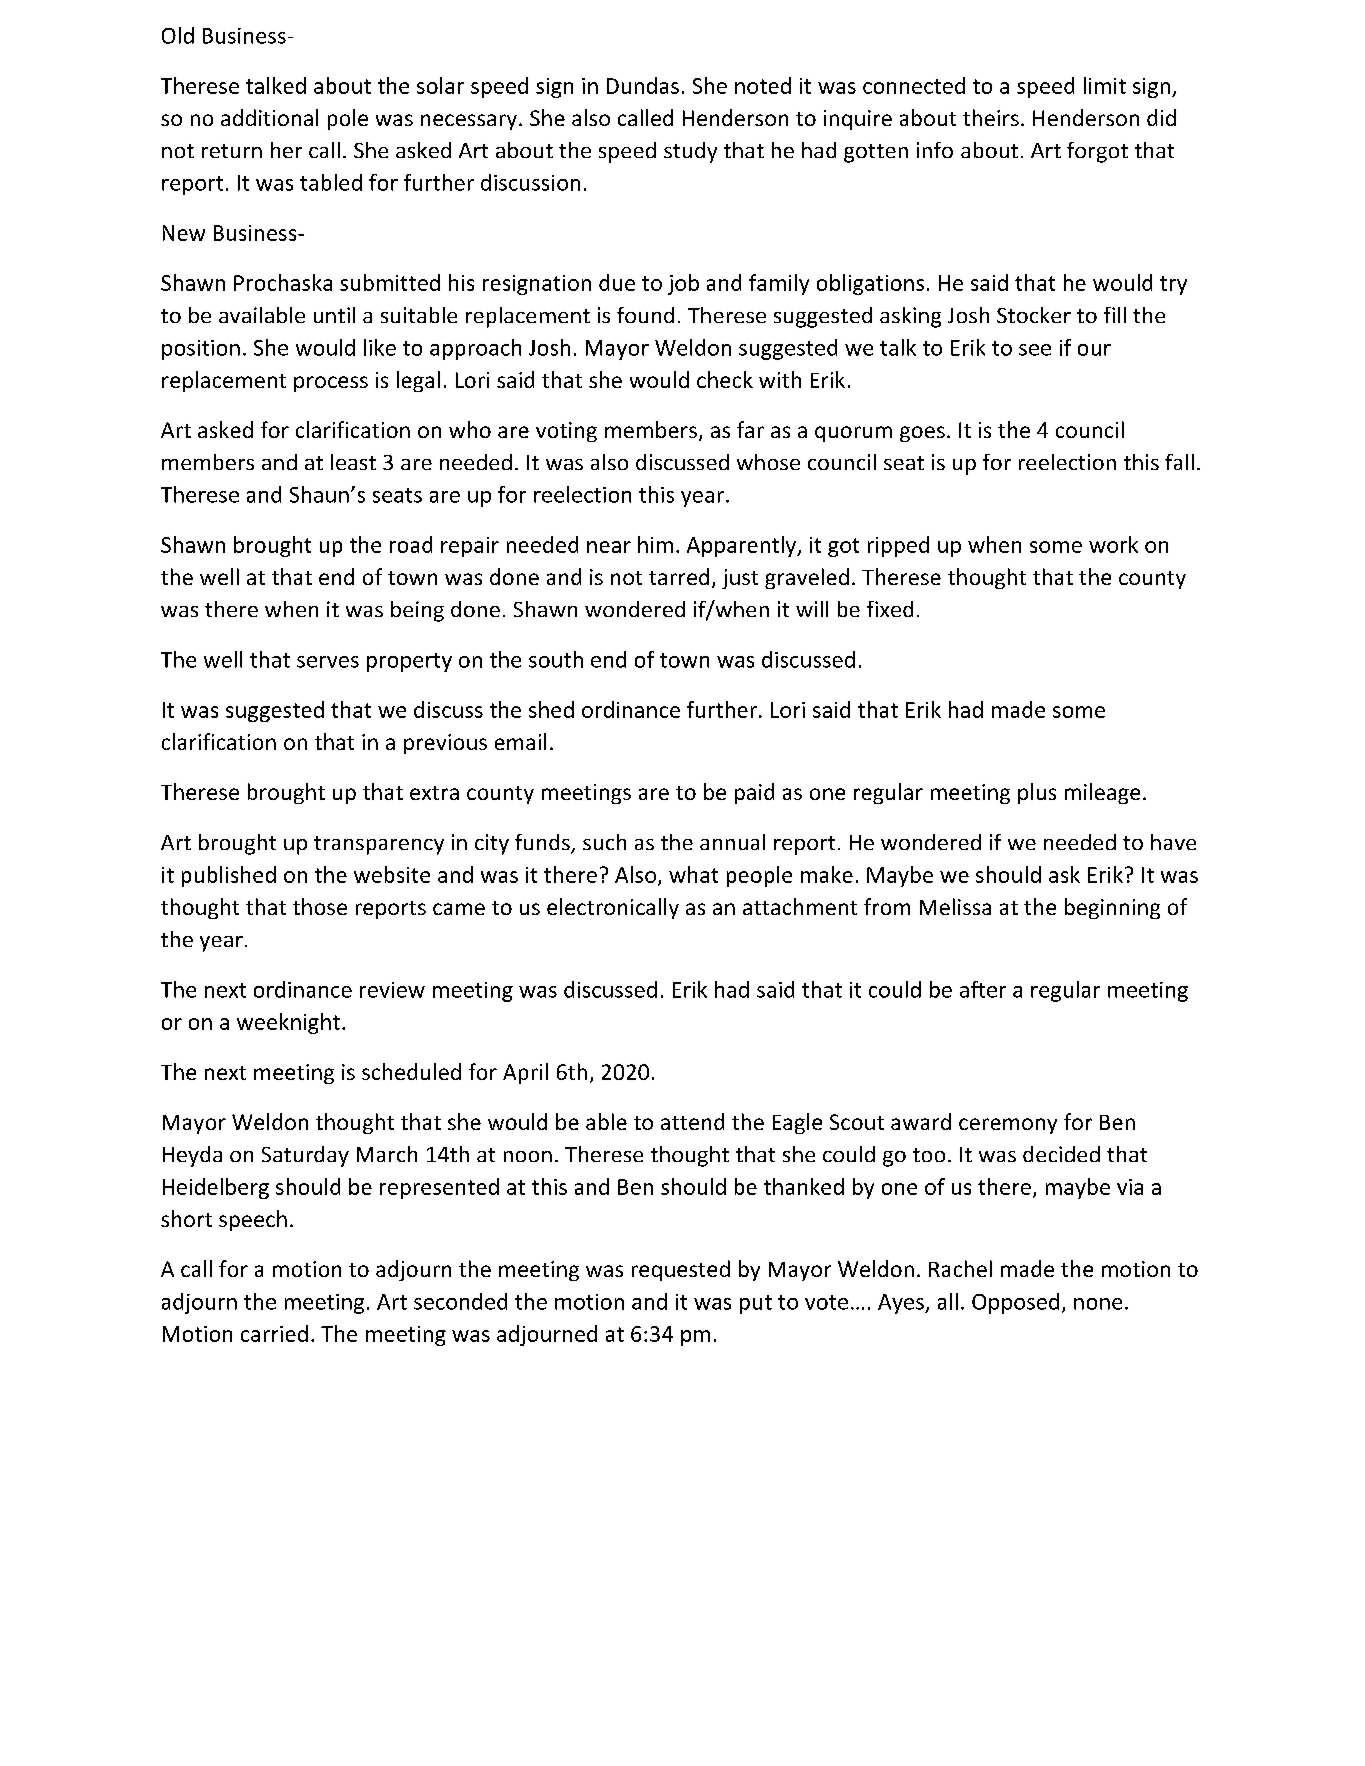 The image size is (1365, 1766). I want to click on limit, so click(1105, 85).
